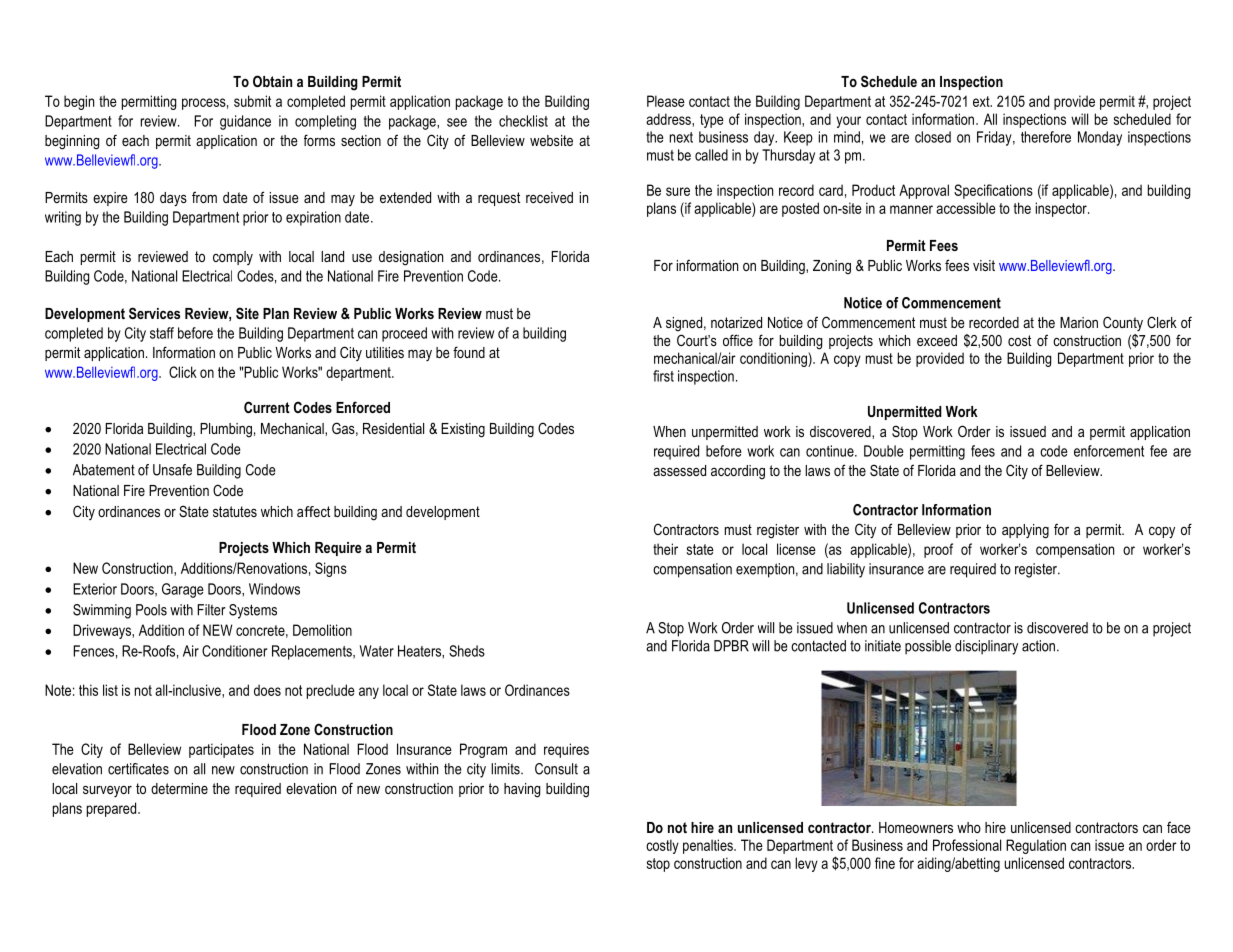 Image resolution: width=1233 pixels, height=952 pixels. I want to click on therefore, so click(1046, 137).
